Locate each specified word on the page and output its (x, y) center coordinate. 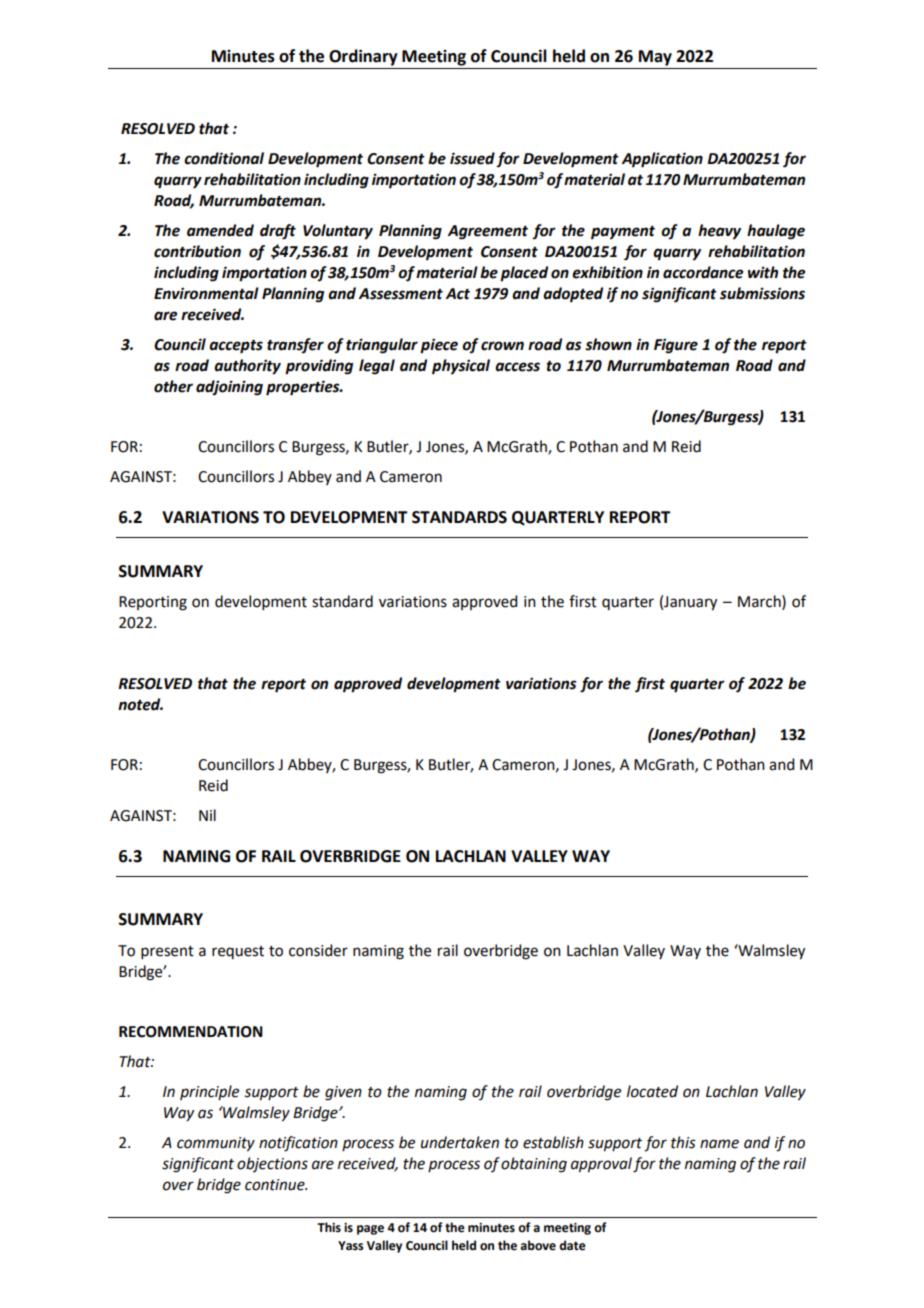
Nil (207, 815)
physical (461, 367)
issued (472, 158)
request (238, 952)
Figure (676, 346)
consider (318, 950)
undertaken (460, 1142)
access (517, 367)
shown (608, 344)
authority (247, 367)
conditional (224, 158)
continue (276, 1185)
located (652, 1091)
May (655, 58)
